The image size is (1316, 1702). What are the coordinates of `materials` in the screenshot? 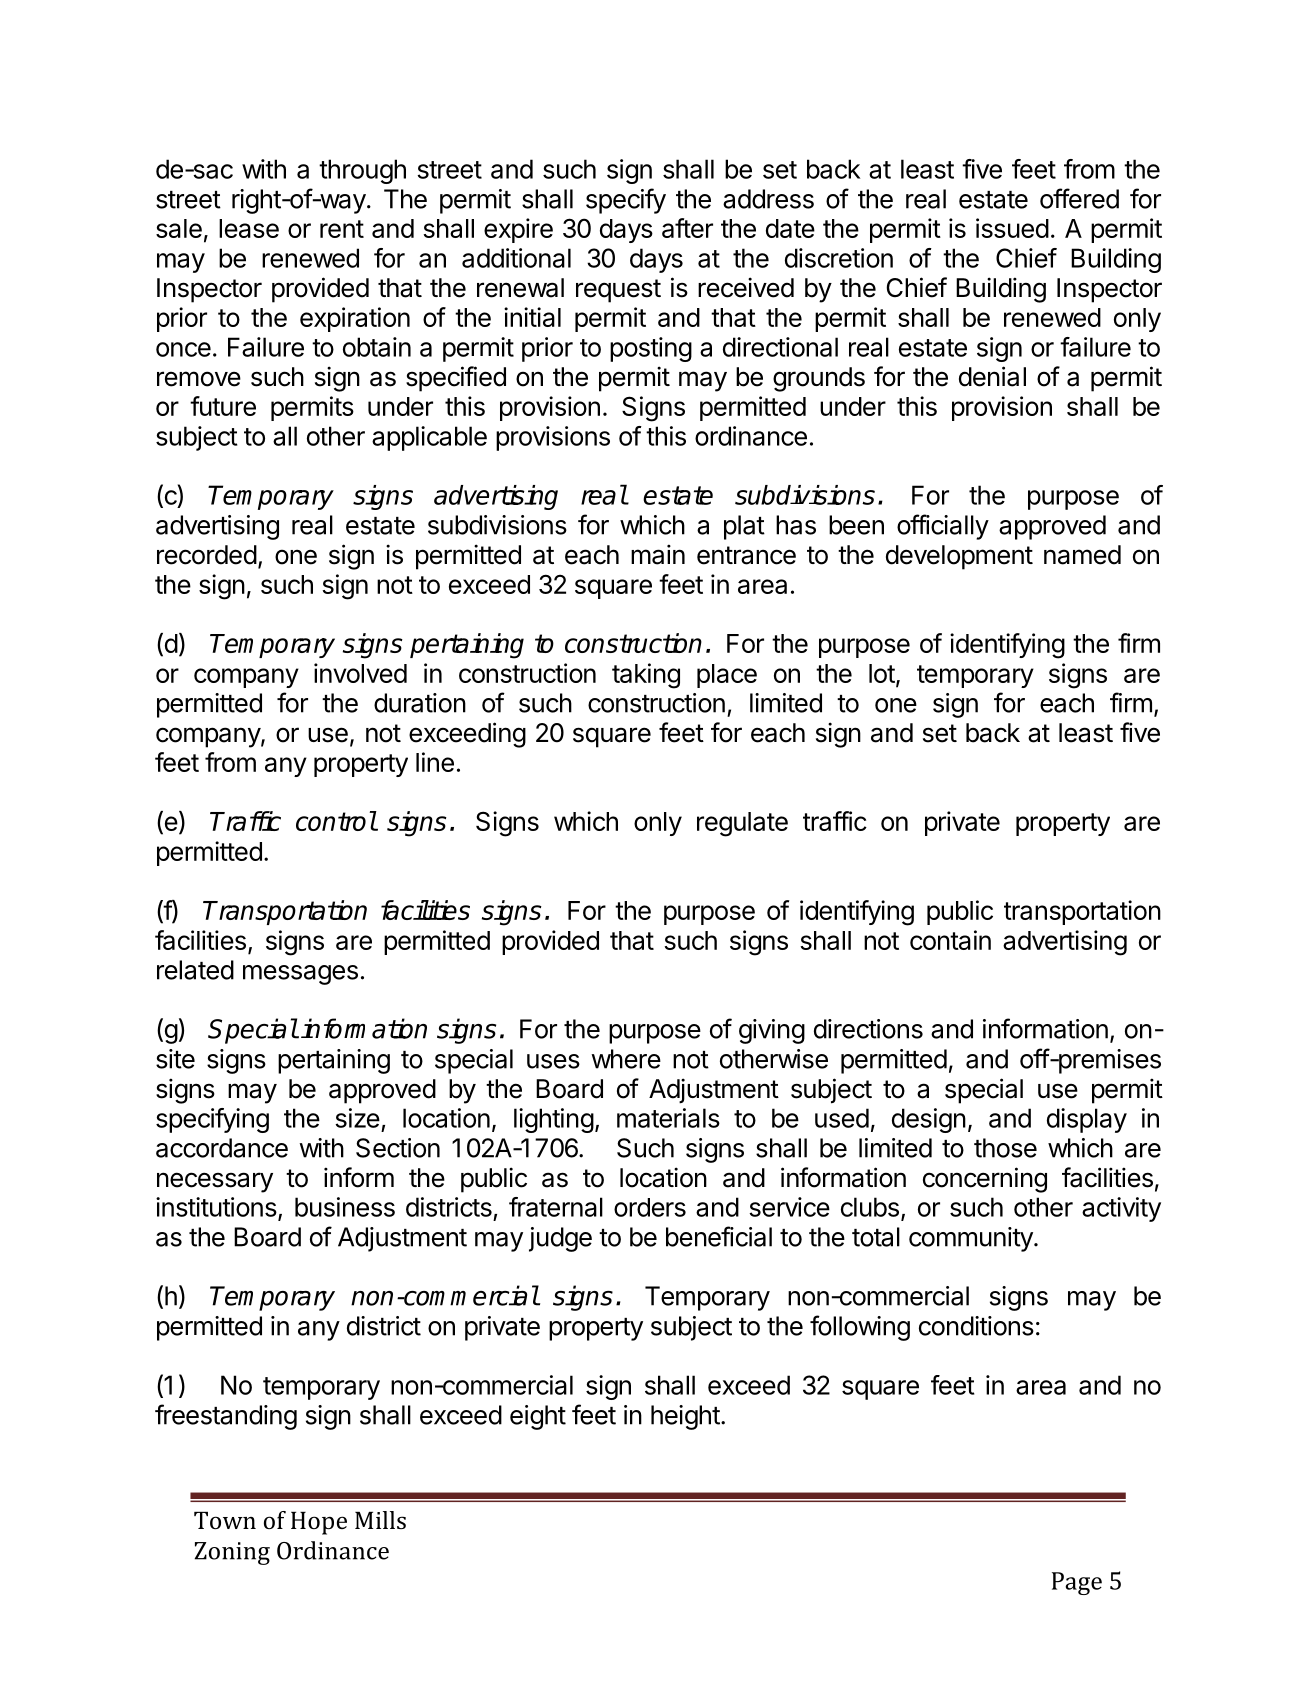 It's located at (668, 1118).
